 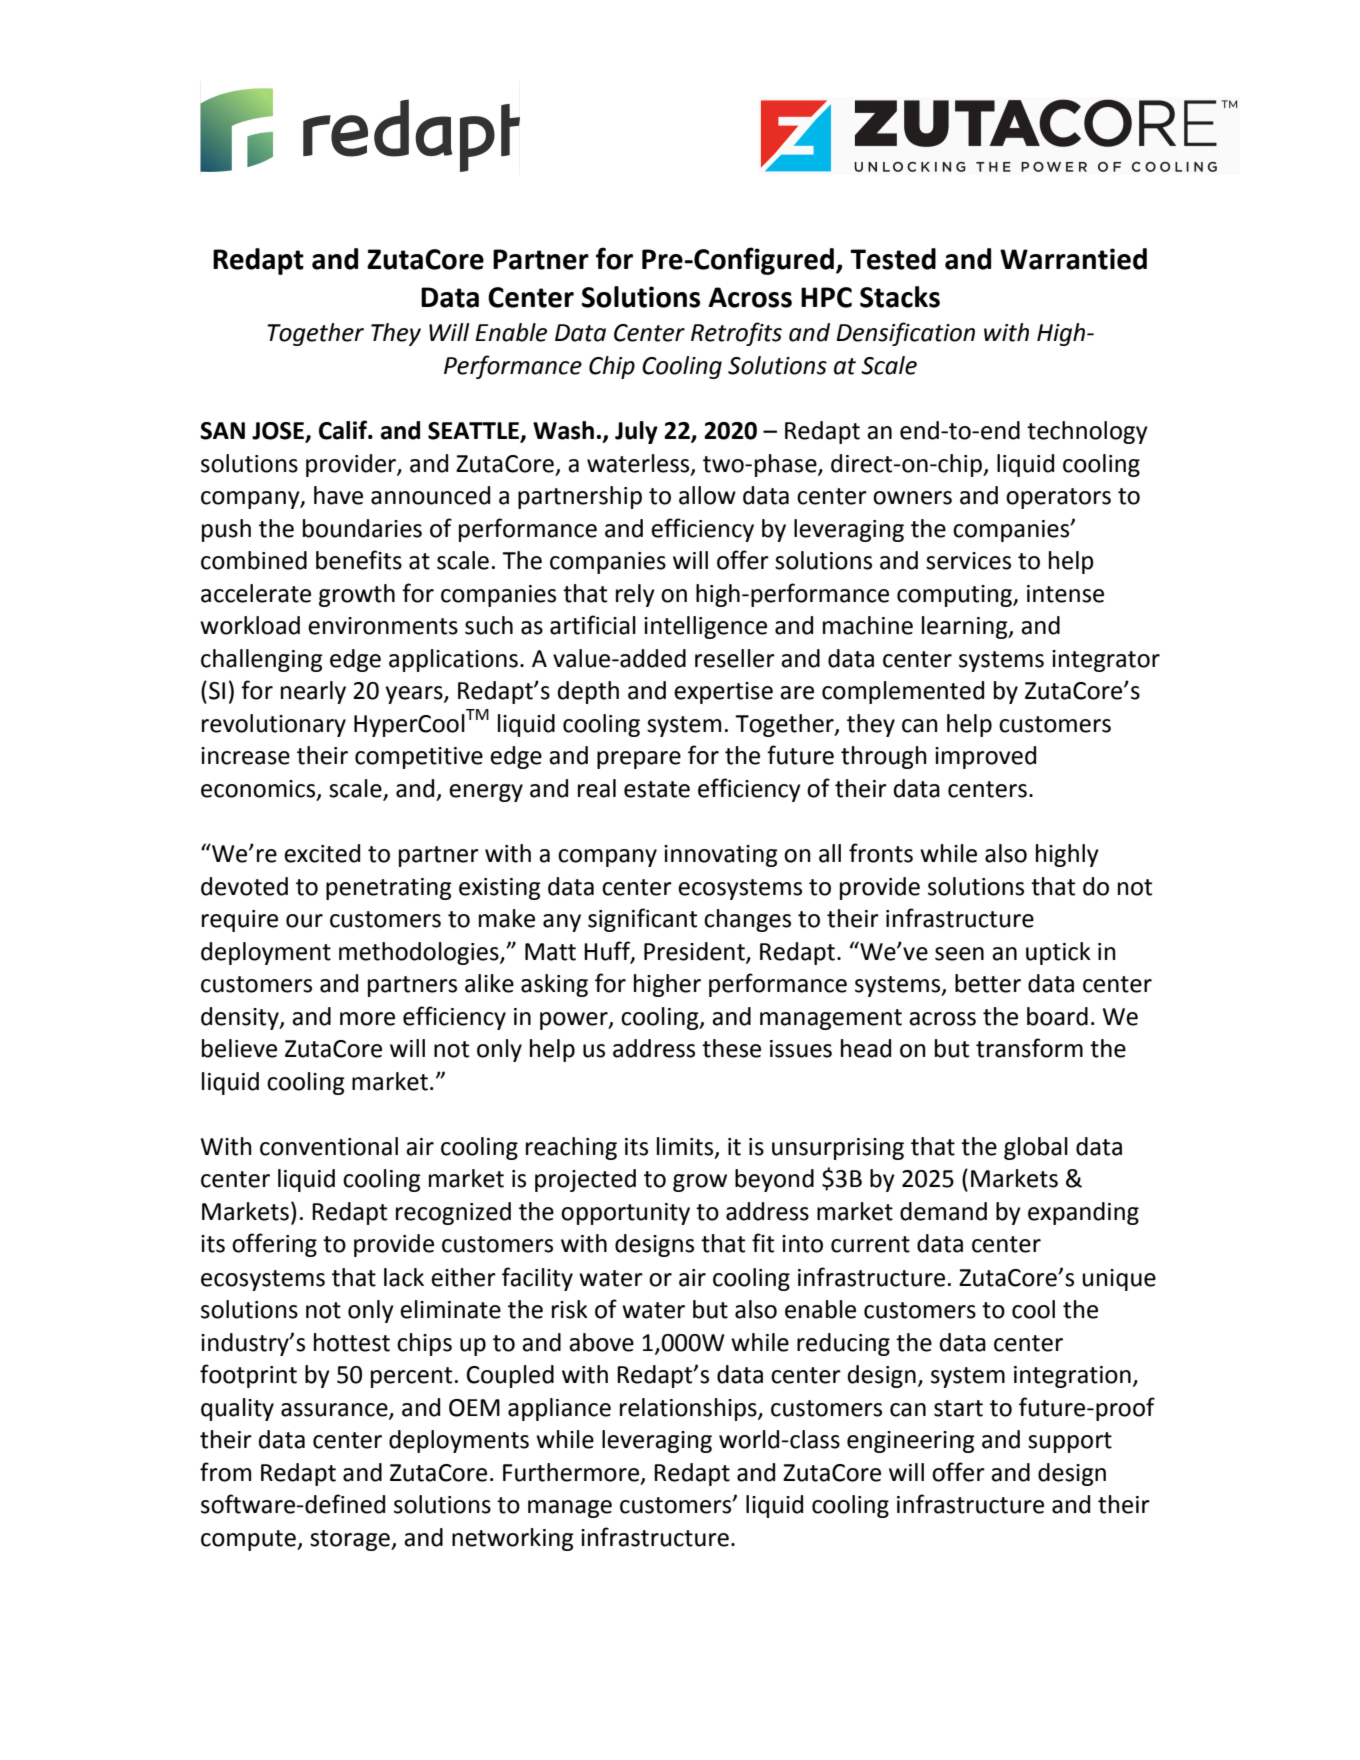 What do you see at coordinates (351, 1540) in the page?
I see `storage` at bounding box center [351, 1540].
